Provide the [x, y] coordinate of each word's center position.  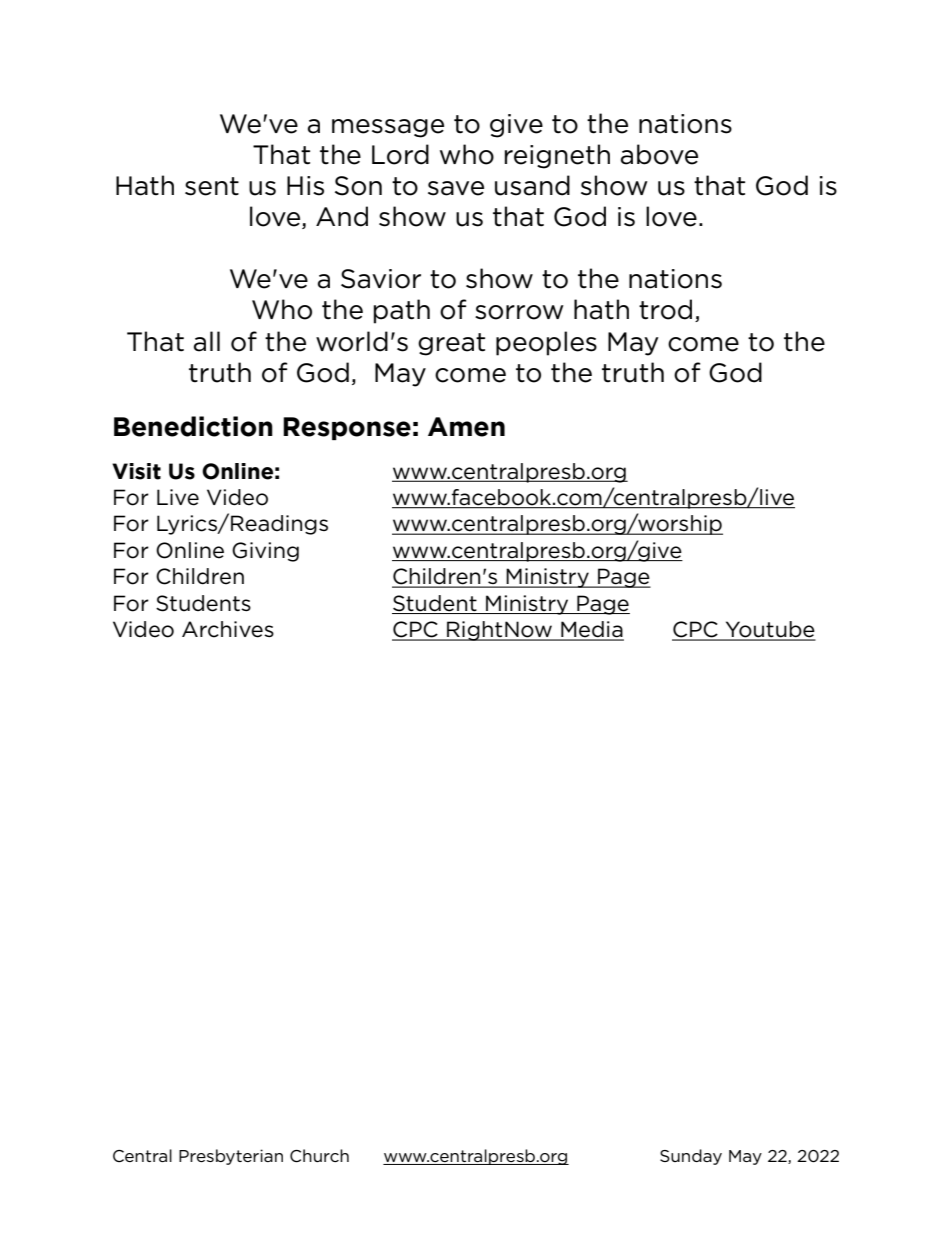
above [659, 154]
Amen [466, 427]
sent [212, 186]
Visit [136, 471]
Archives [228, 629]
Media [591, 630]
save [456, 188]
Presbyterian [231, 1157]
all [207, 341]
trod [665, 309]
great [451, 344]
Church [319, 1156]
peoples [546, 343]
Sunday [691, 1157]
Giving [265, 552]
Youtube [769, 630]
